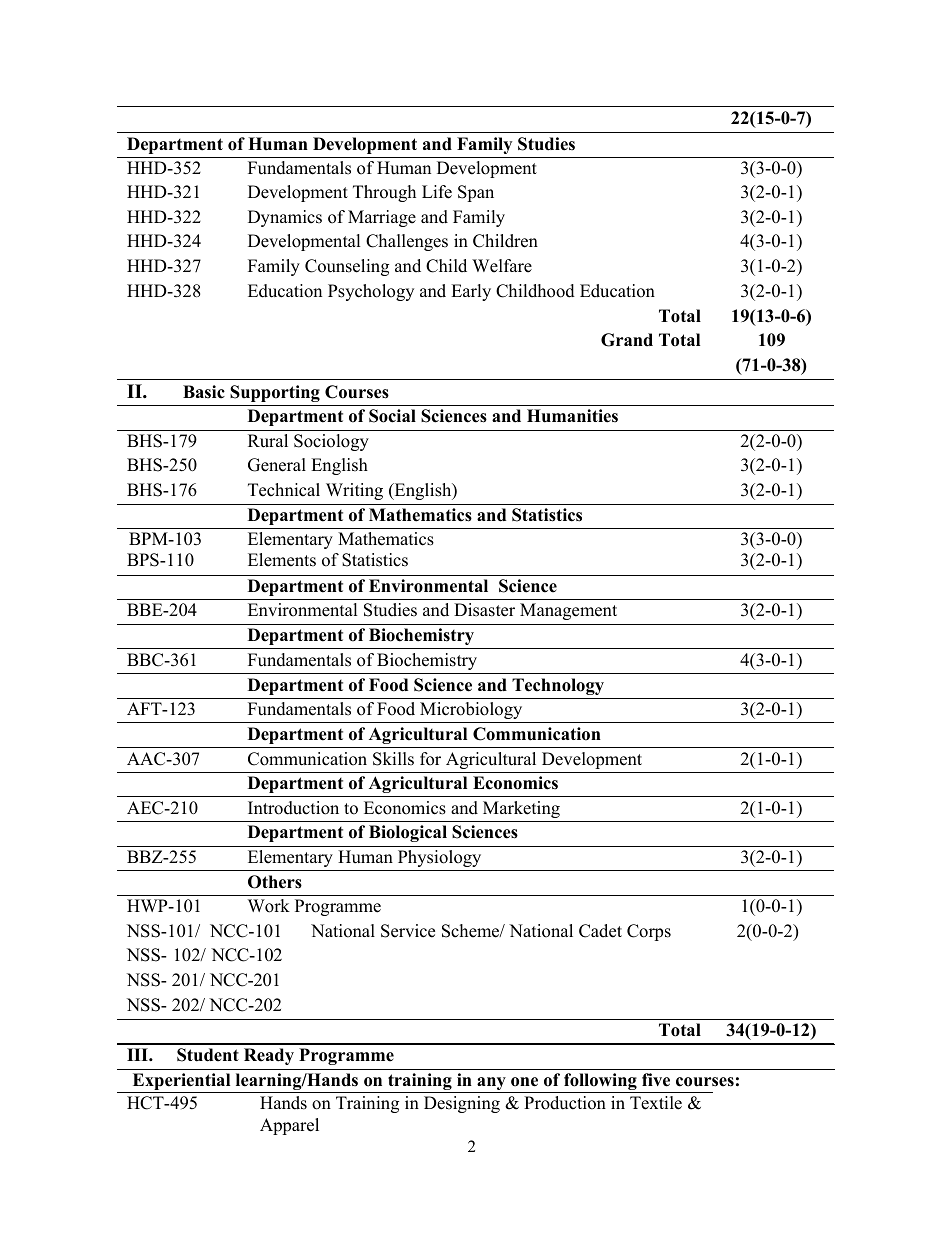 The height and width of the image is (1233, 952). Describe the element at coordinates (484, 610) in the image. I see `Disaster` at that location.
